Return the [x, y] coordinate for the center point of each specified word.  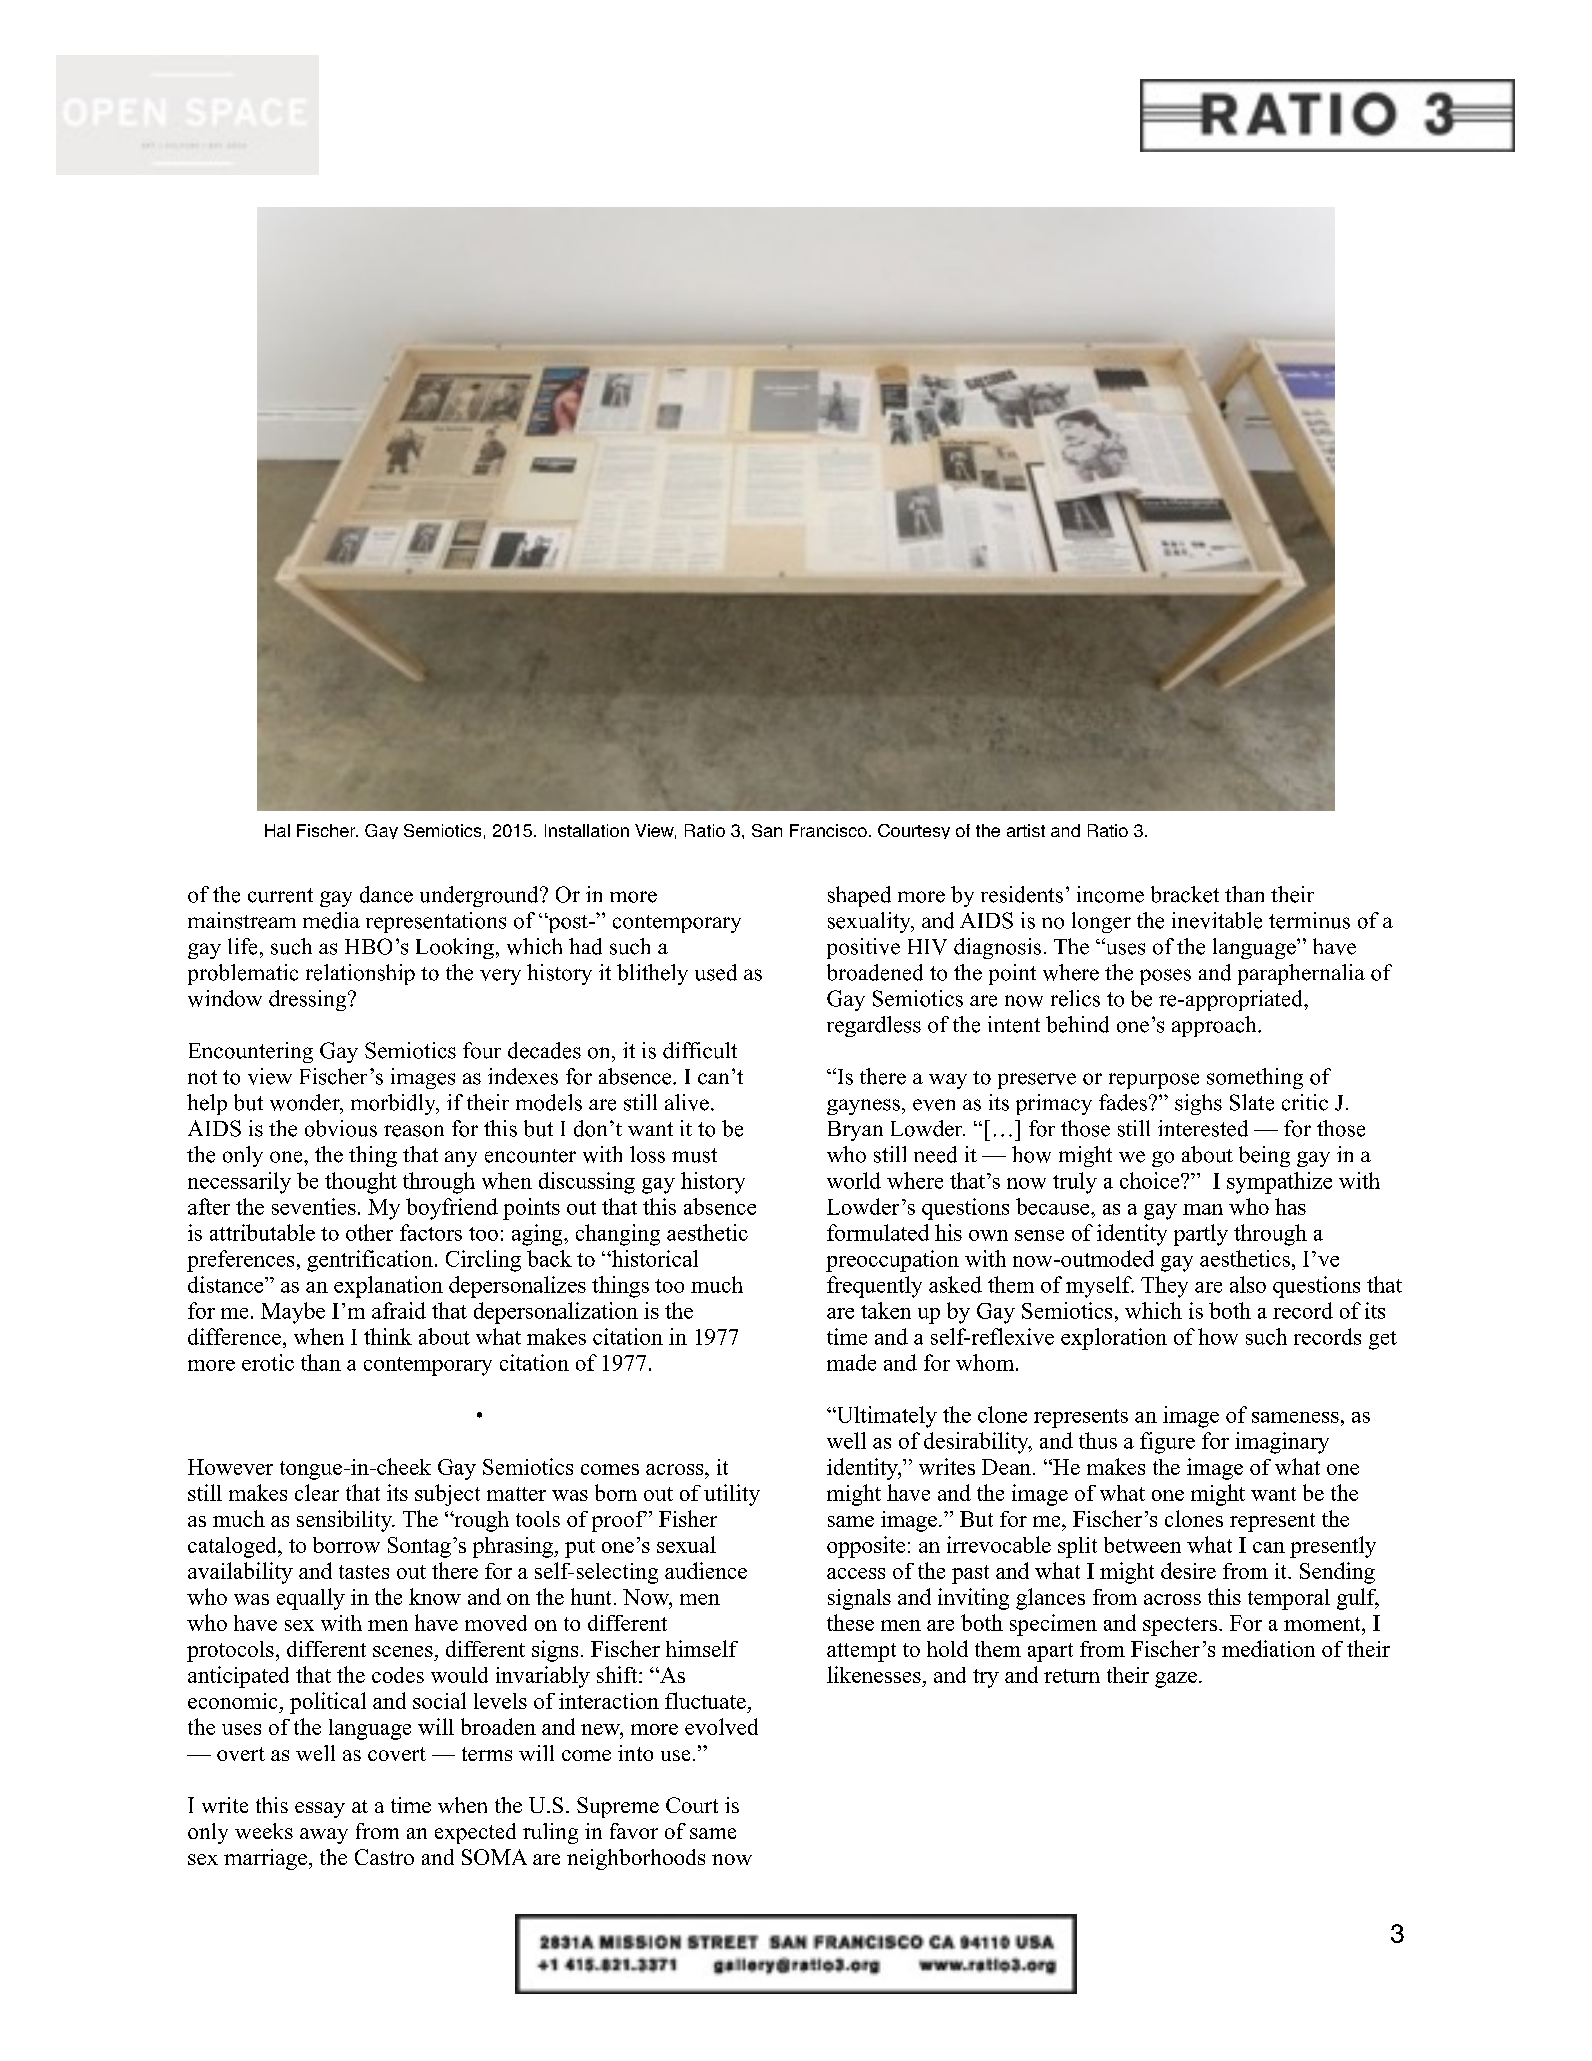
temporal [1289, 1599]
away [324, 1836]
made [851, 1362]
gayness [863, 1107]
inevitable [1217, 920]
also [1248, 1284]
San [767, 830]
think [388, 1336]
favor [634, 1831]
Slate [1252, 1102]
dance [386, 894]
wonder [306, 1103]
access [856, 1573]
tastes [364, 1572]
